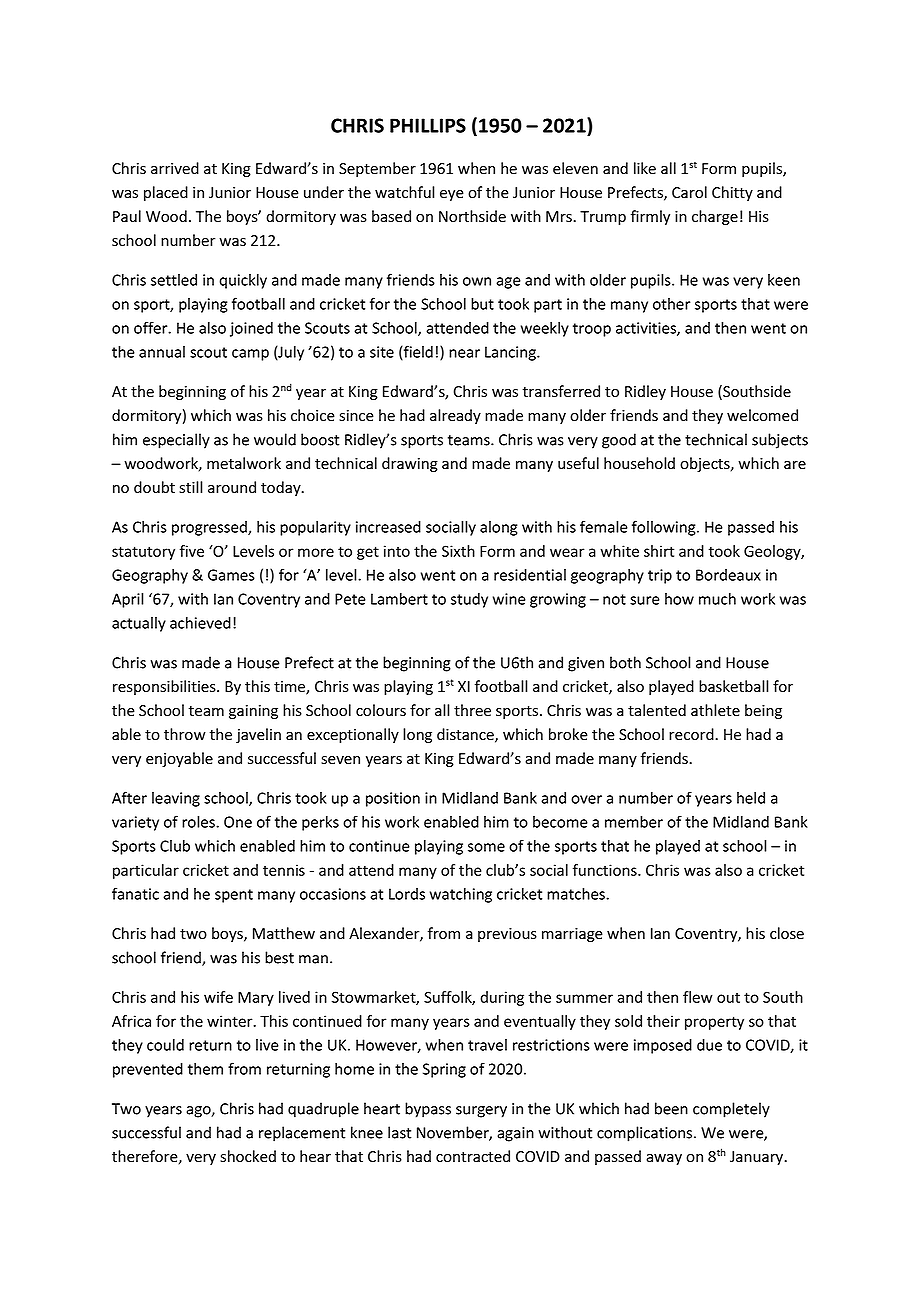 This image has width=924, height=1308. Describe the element at coordinates (175, 168) in the image. I see `arrived` at that location.
